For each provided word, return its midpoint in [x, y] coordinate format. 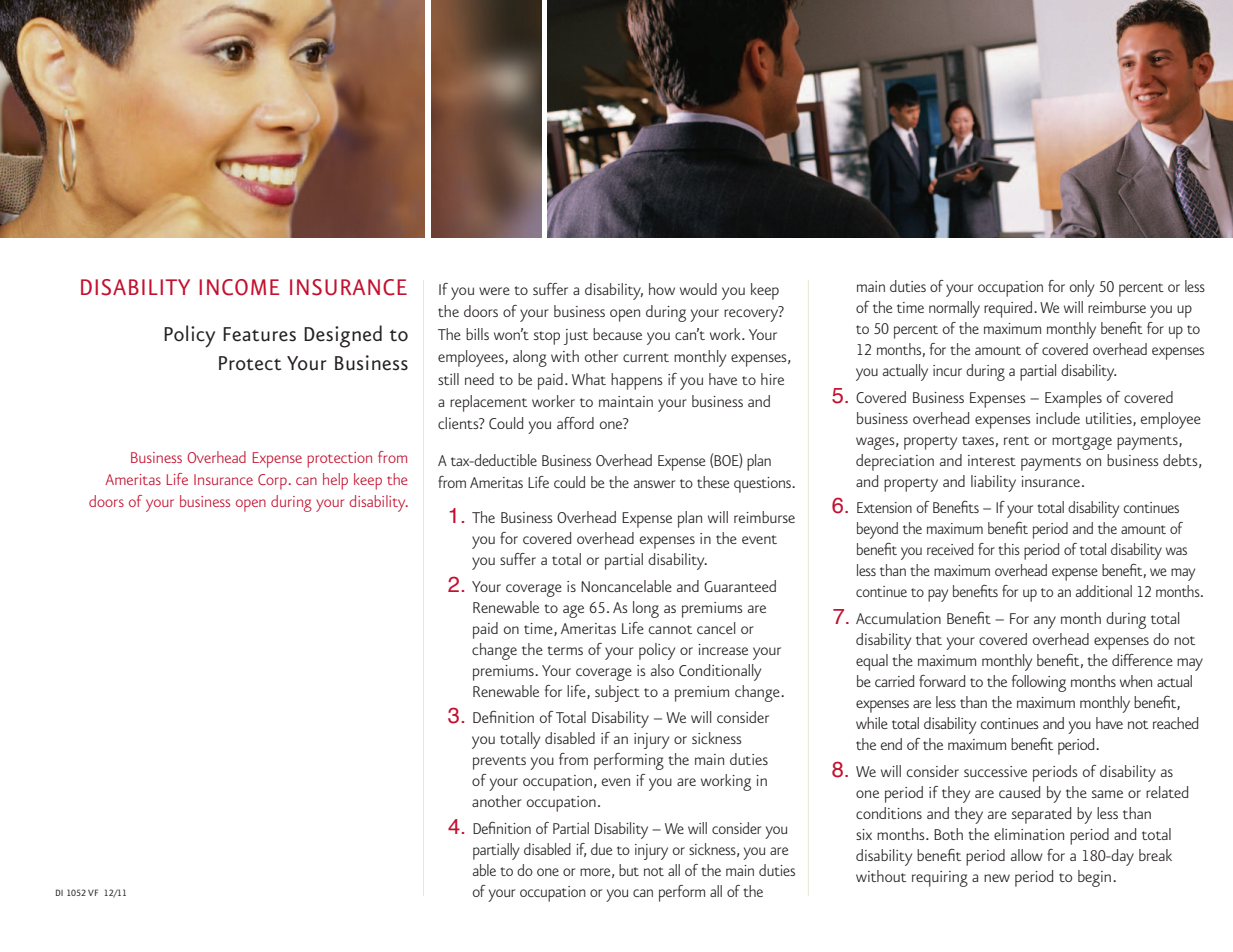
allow [1027, 855]
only [1082, 288]
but [629, 870]
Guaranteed [740, 586]
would [698, 289]
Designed [343, 336]
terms [565, 650]
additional [1104, 591]
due [601, 849]
